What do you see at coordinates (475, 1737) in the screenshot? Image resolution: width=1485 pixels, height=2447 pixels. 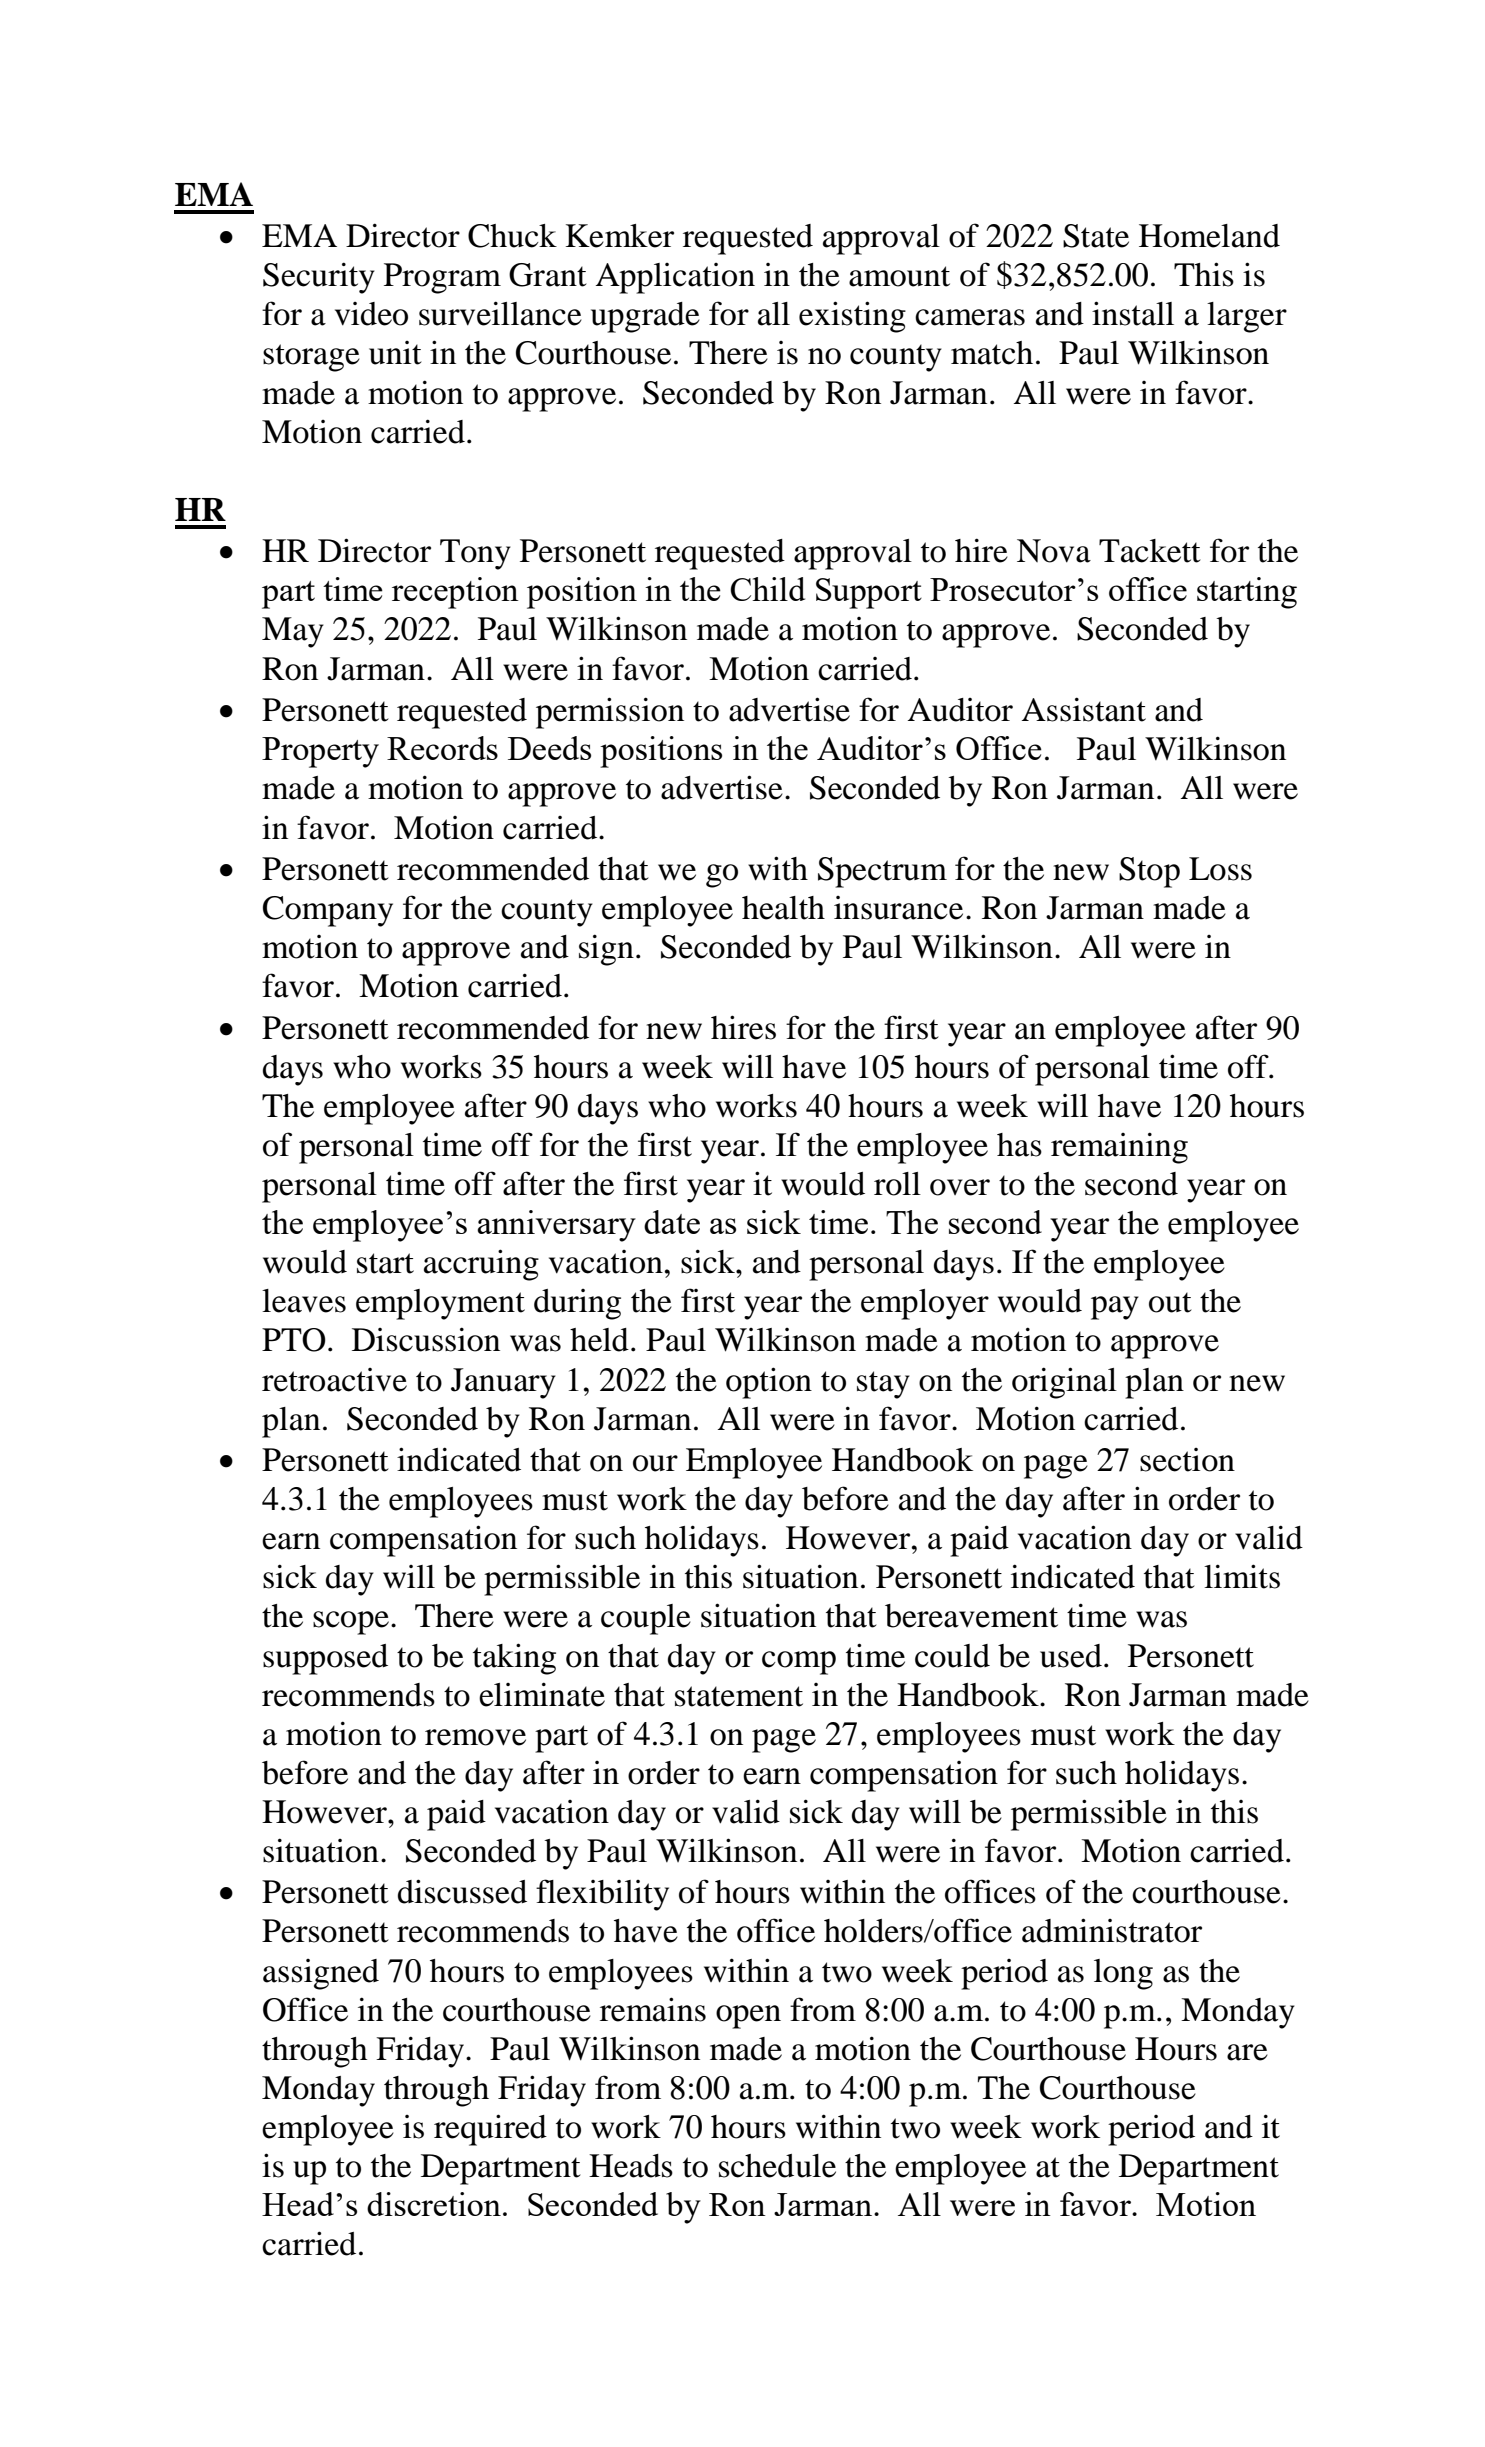 I see `remove` at bounding box center [475, 1737].
